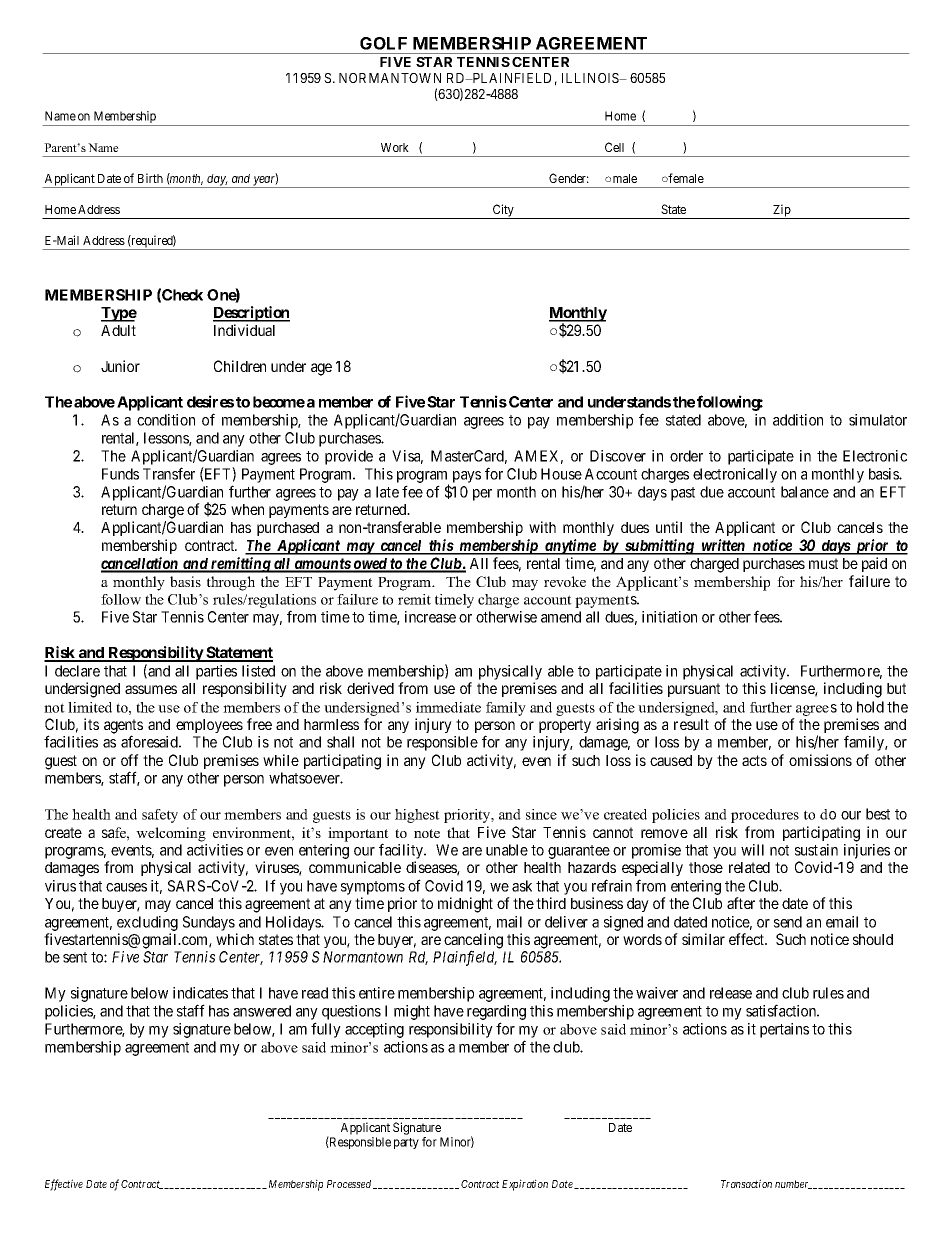 The image size is (952, 1233). What do you see at coordinates (591, 78) in the image?
I see `ILLINOIS` at bounding box center [591, 78].
